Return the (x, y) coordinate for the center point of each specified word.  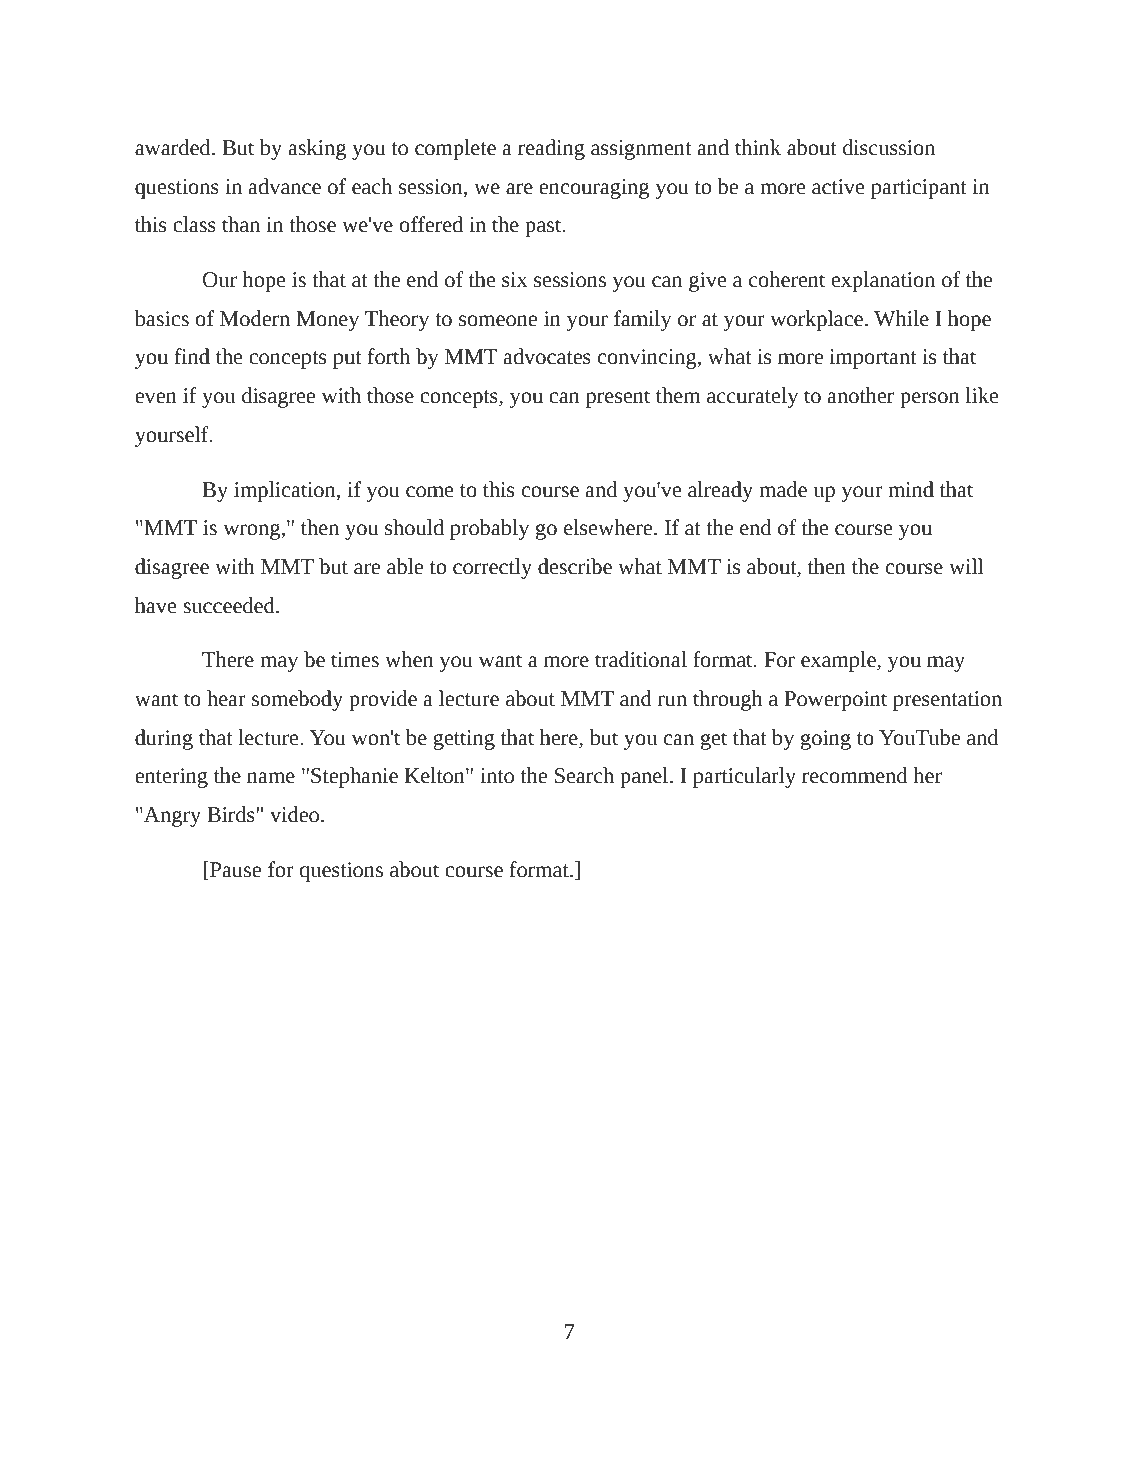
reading (551, 149)
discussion (889, 147)
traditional (641, 659)
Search (584, 775)
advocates (547, 356)
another (861, 395)
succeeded (230, 605)
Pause (234, 870)
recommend (854, 775)
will (966, 566)
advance (285, 186)
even (156, 397)
